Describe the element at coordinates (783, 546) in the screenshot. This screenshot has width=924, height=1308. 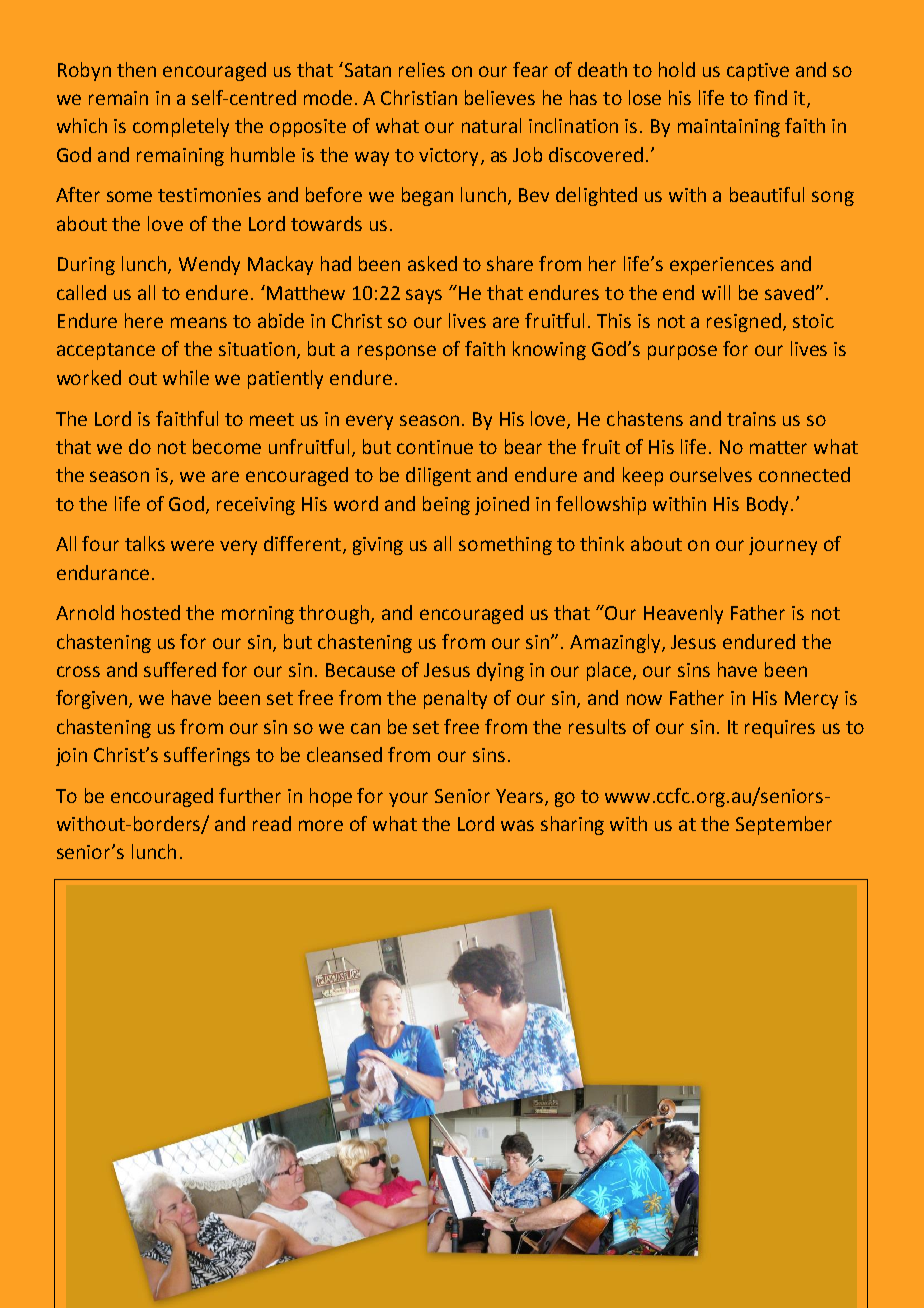
I see `journey` at that location.
